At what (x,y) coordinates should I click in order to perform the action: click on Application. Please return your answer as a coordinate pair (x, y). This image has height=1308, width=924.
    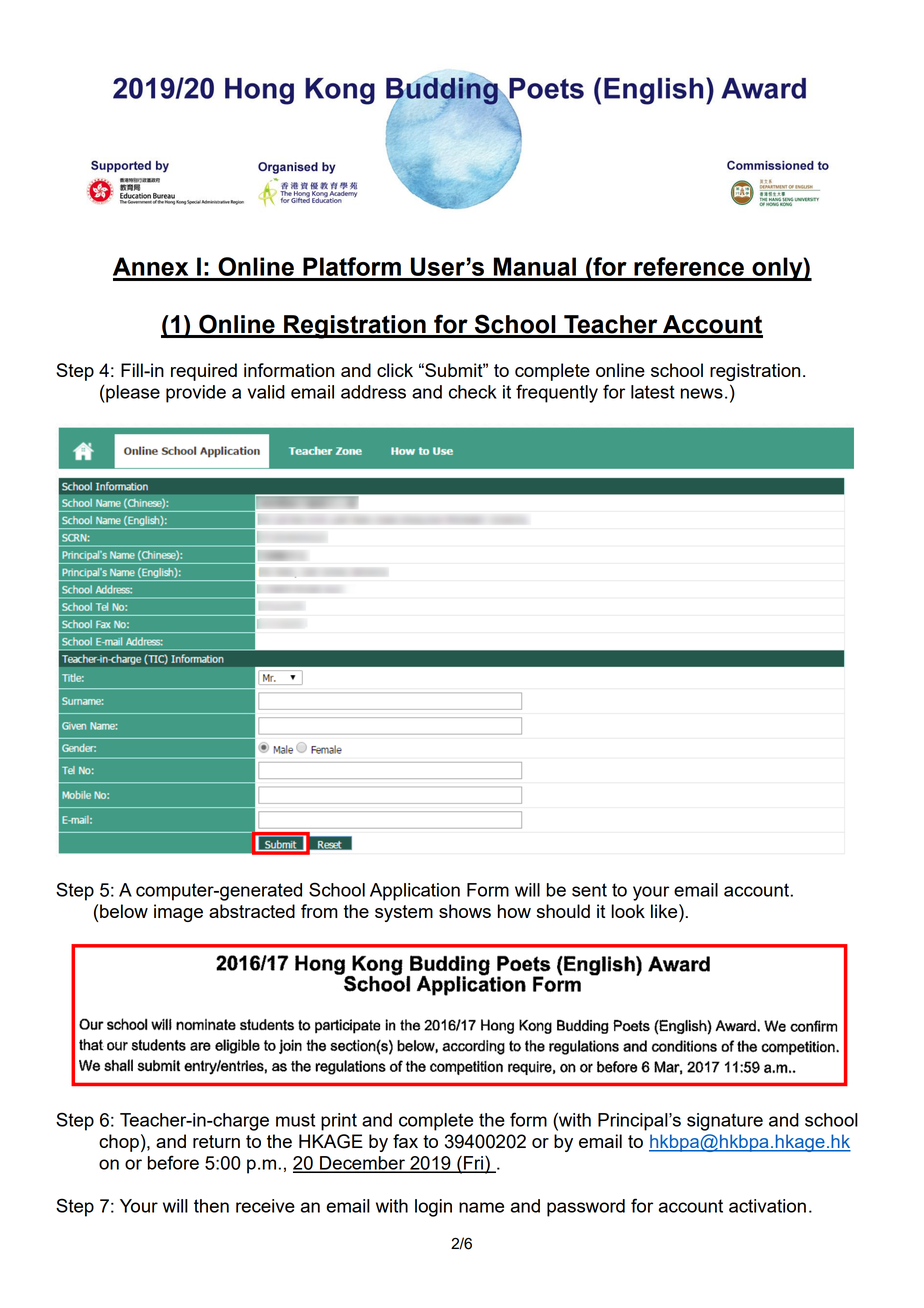
    Looking at the image, I should click on (415, 892).
